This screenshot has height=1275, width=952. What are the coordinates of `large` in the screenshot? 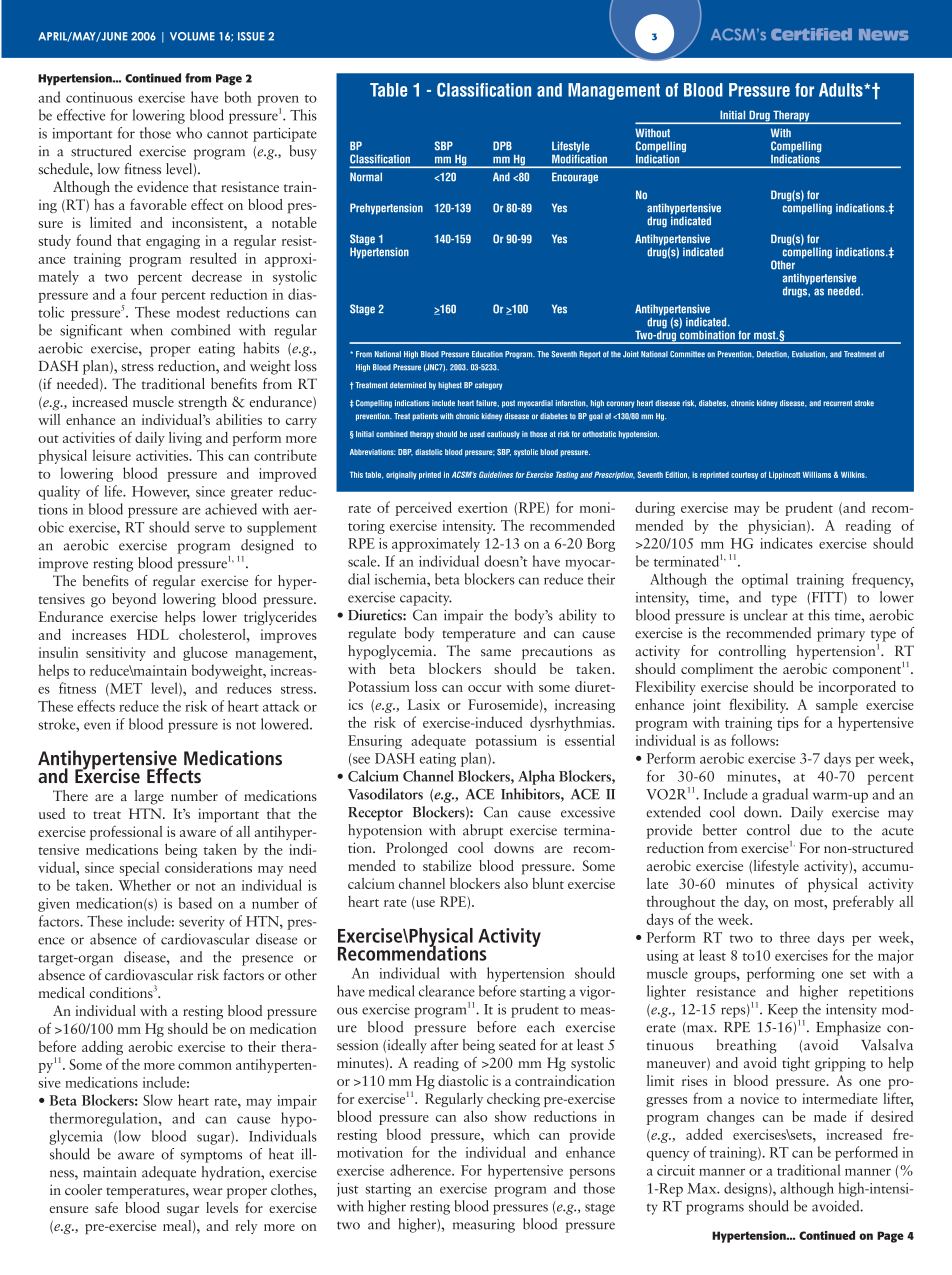 It's located at (149, 797).
